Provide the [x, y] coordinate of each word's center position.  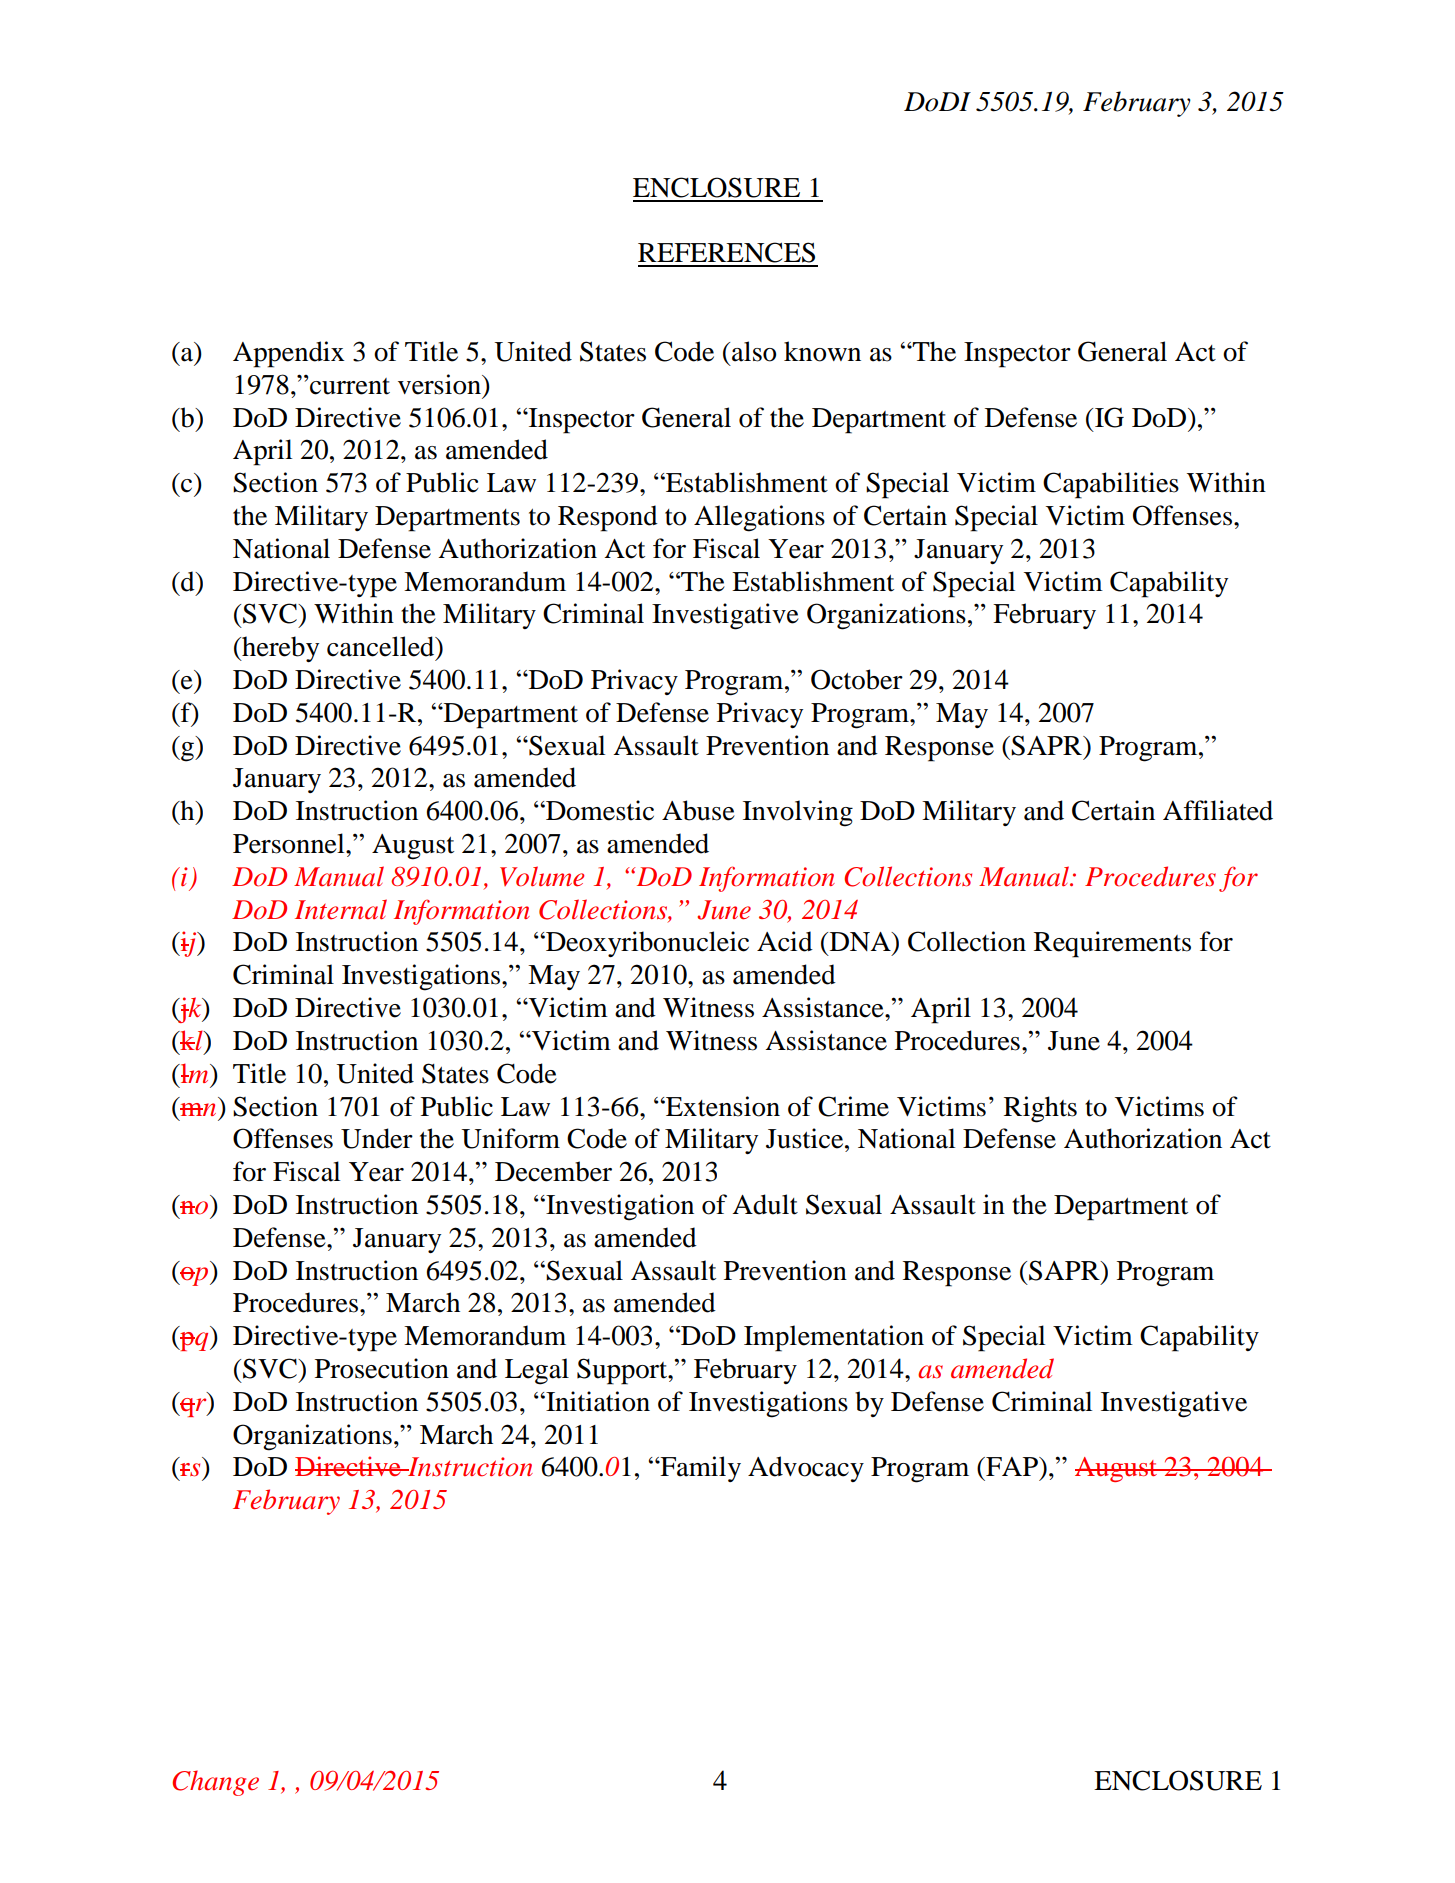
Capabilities [1111, 485]
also [754, 351]
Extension [722, 1106]
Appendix [289, 354]
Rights [1040, 1109]
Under [377, 1138]
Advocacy [806, 1469]
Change [215, 1783]
